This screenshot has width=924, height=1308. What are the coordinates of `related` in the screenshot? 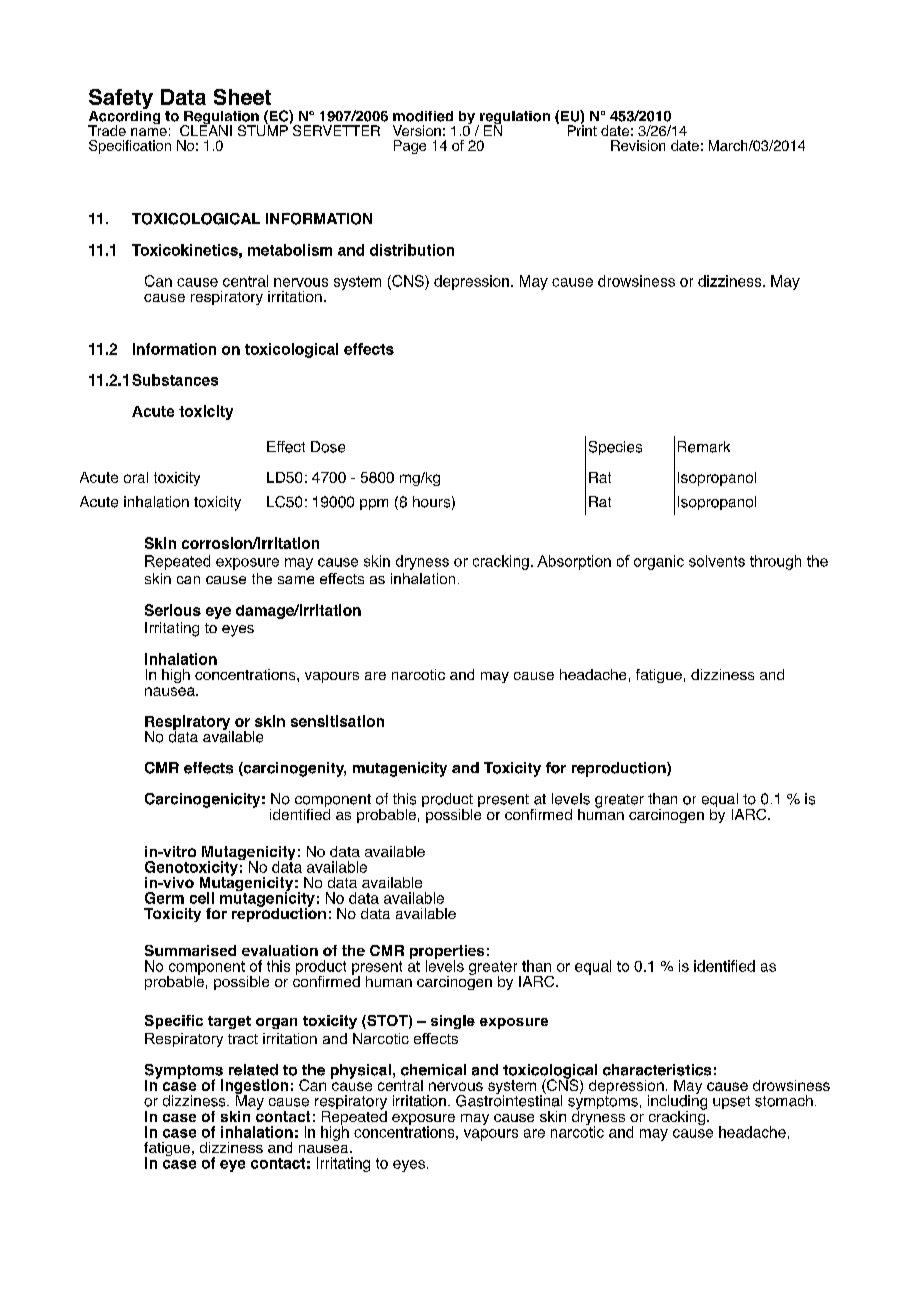 It's located at (253, 1070).
